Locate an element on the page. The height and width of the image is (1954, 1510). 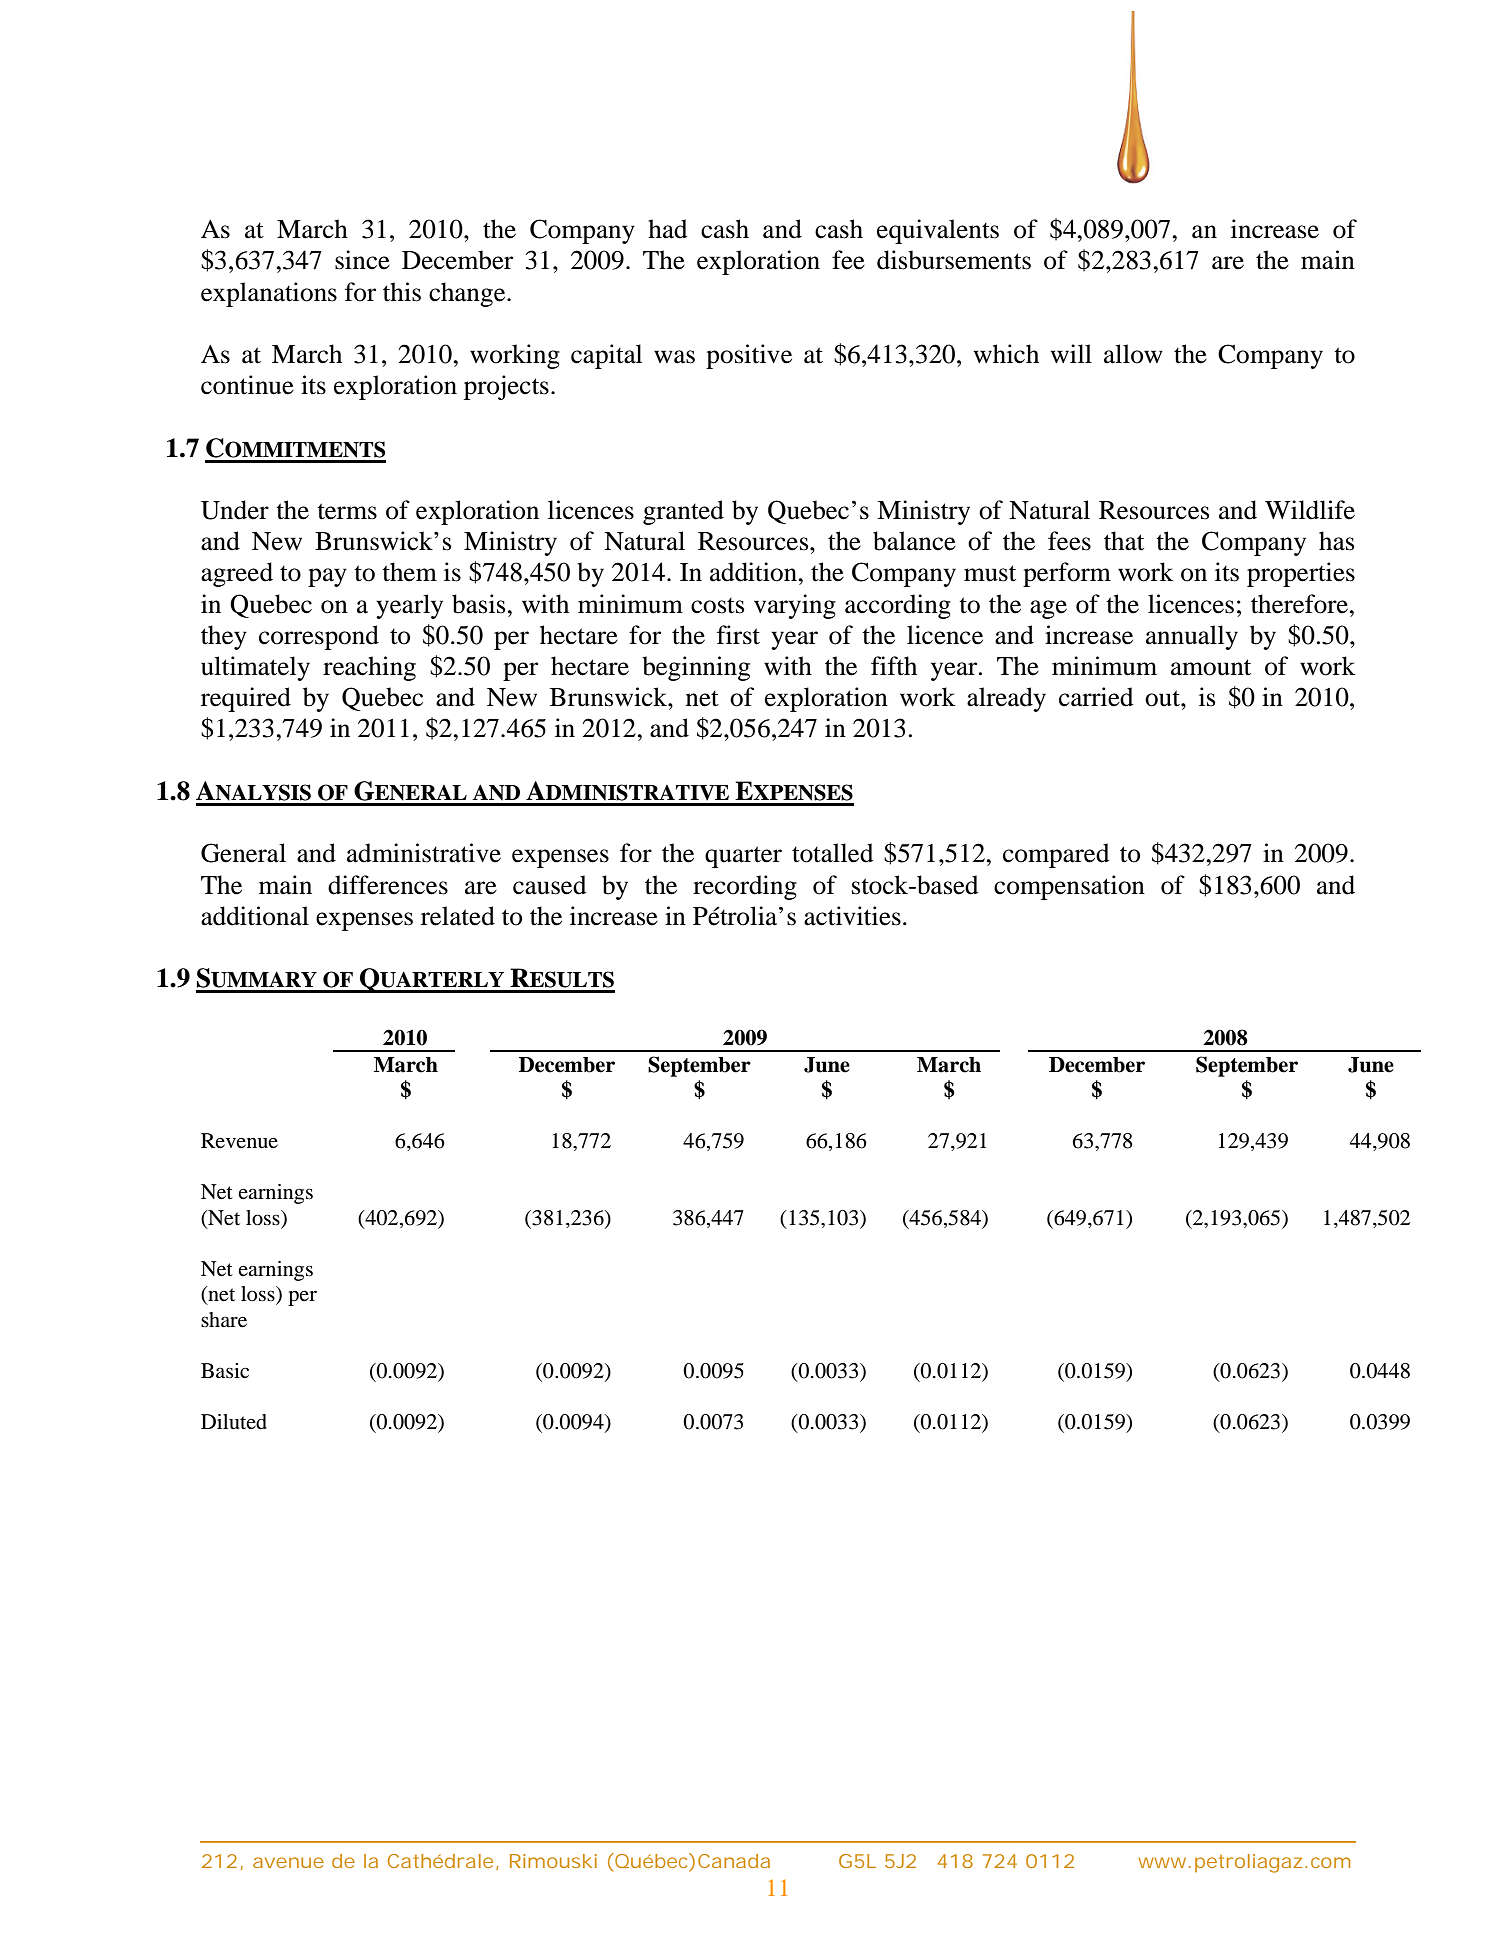
out is located at coordinates (1163, 698).
